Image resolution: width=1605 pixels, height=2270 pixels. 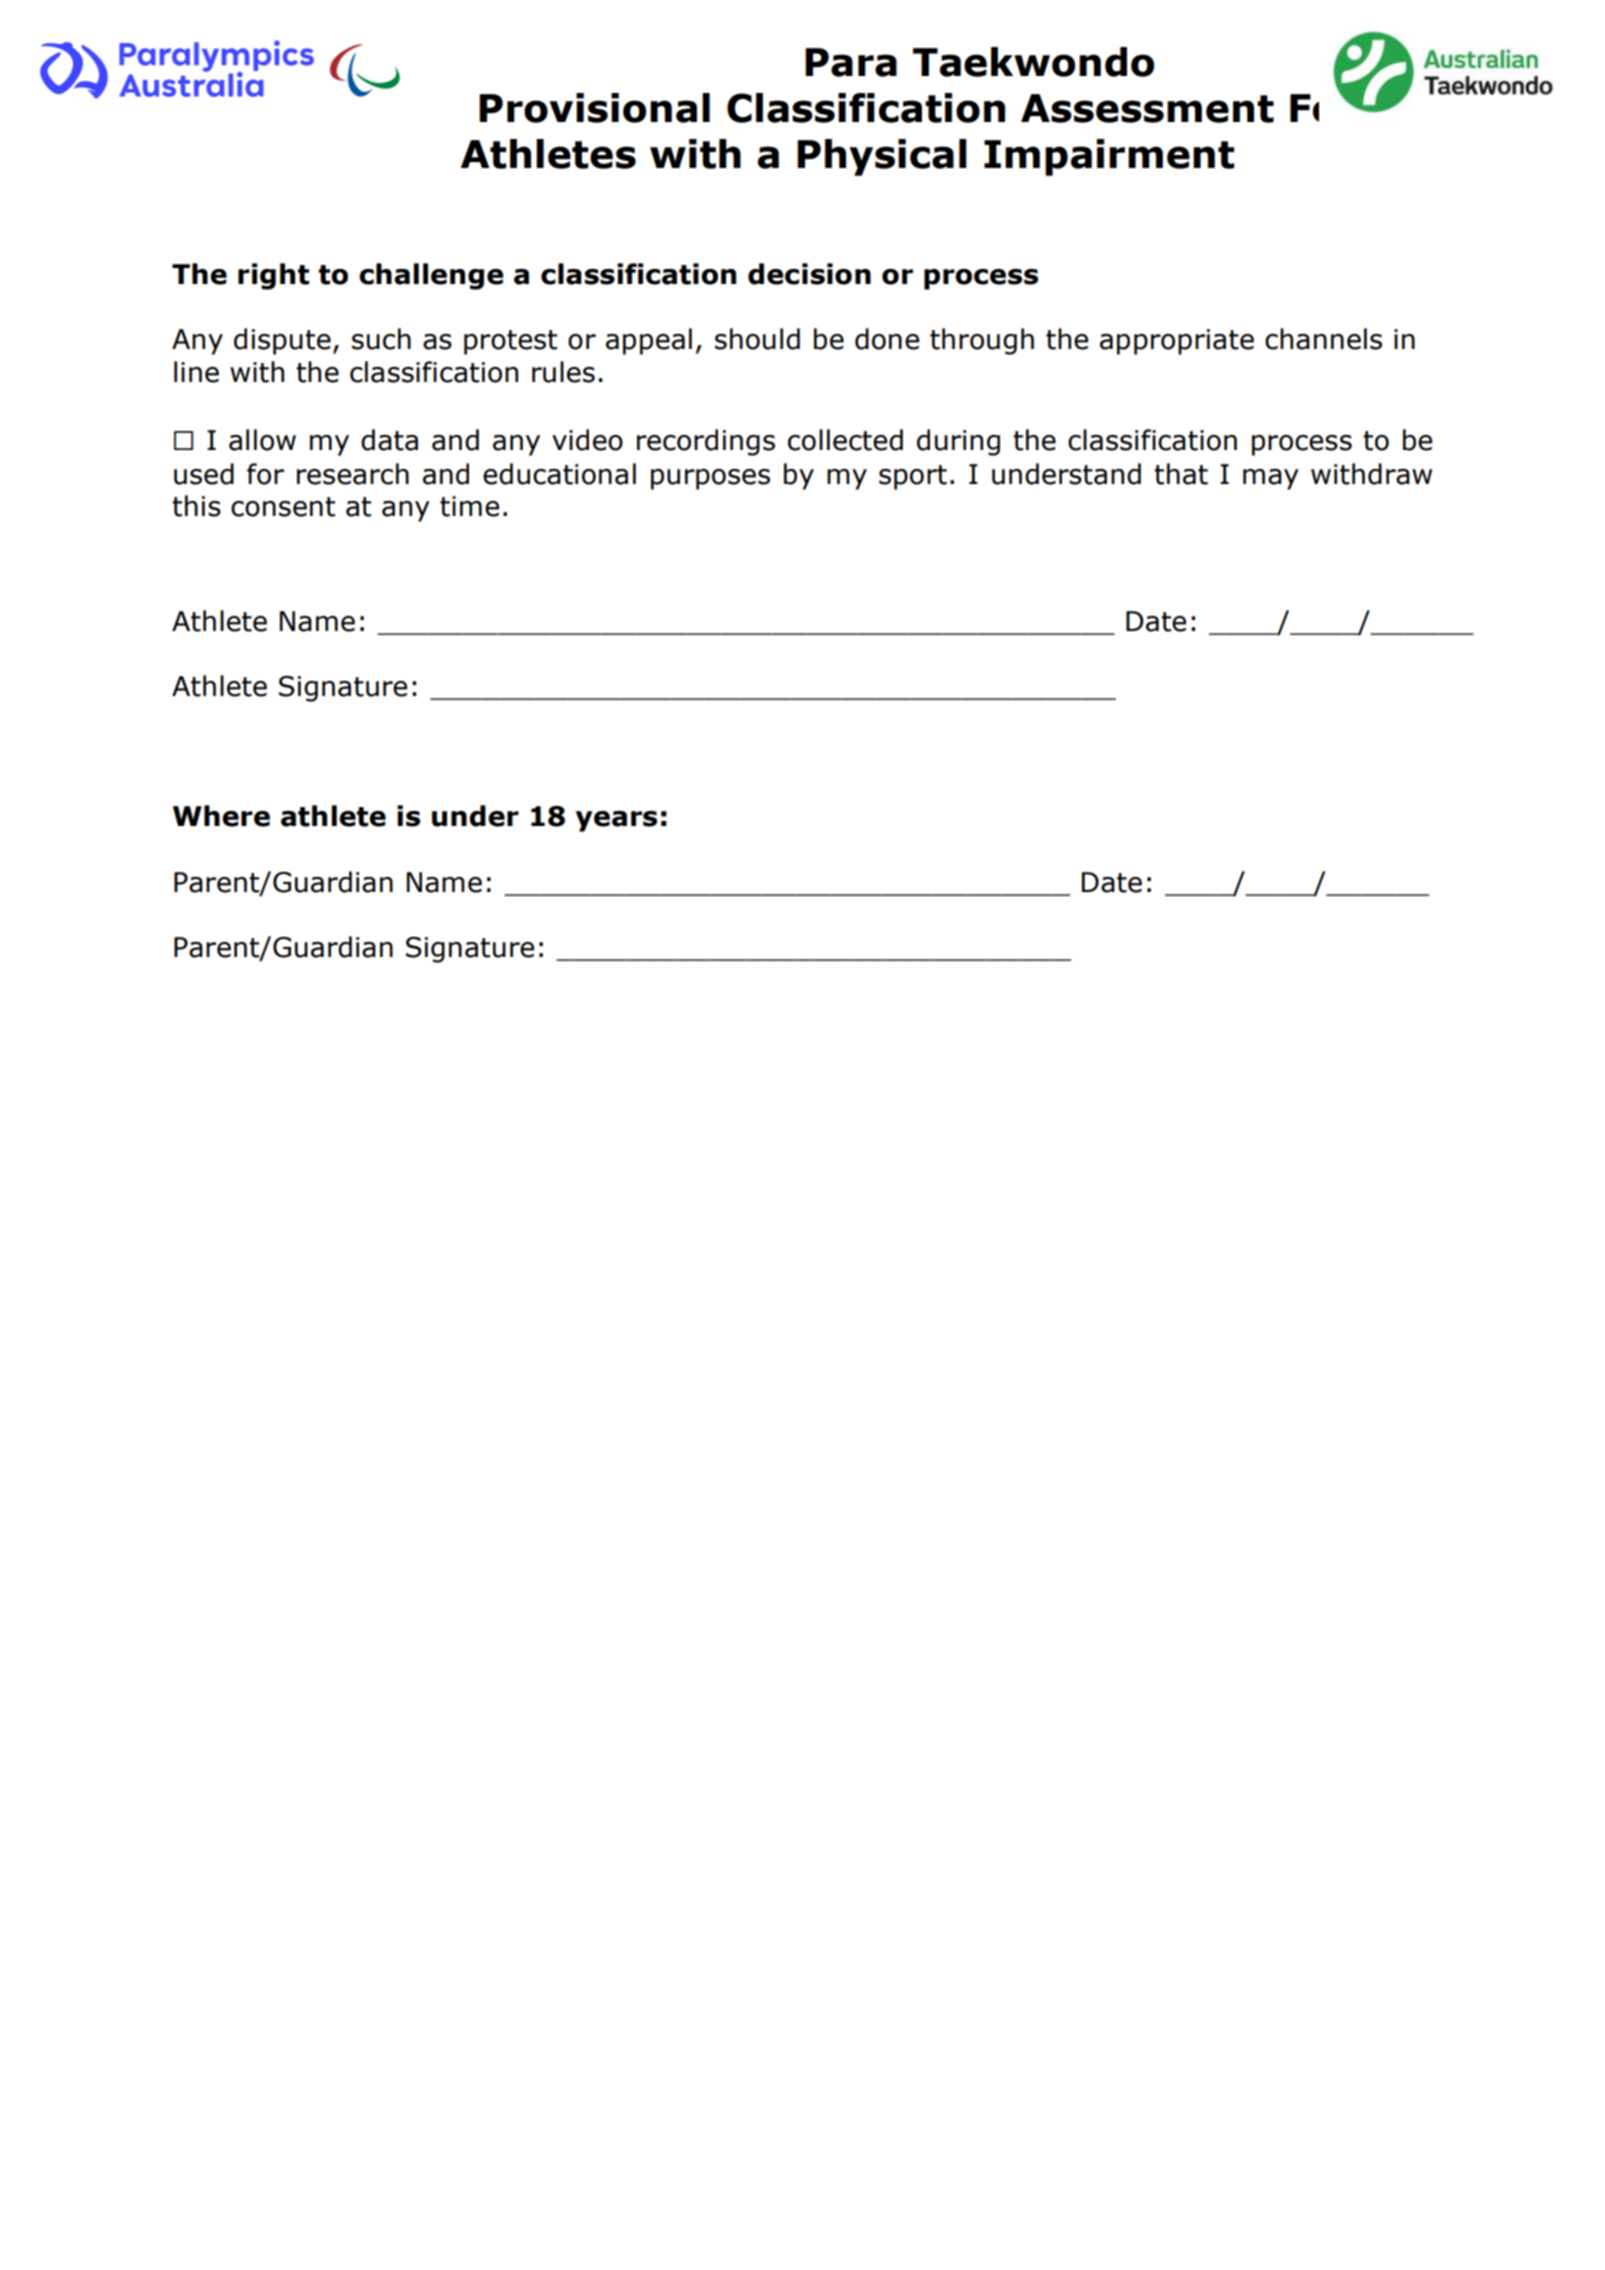 I want to click on Para, so click(x=851, y=62).
